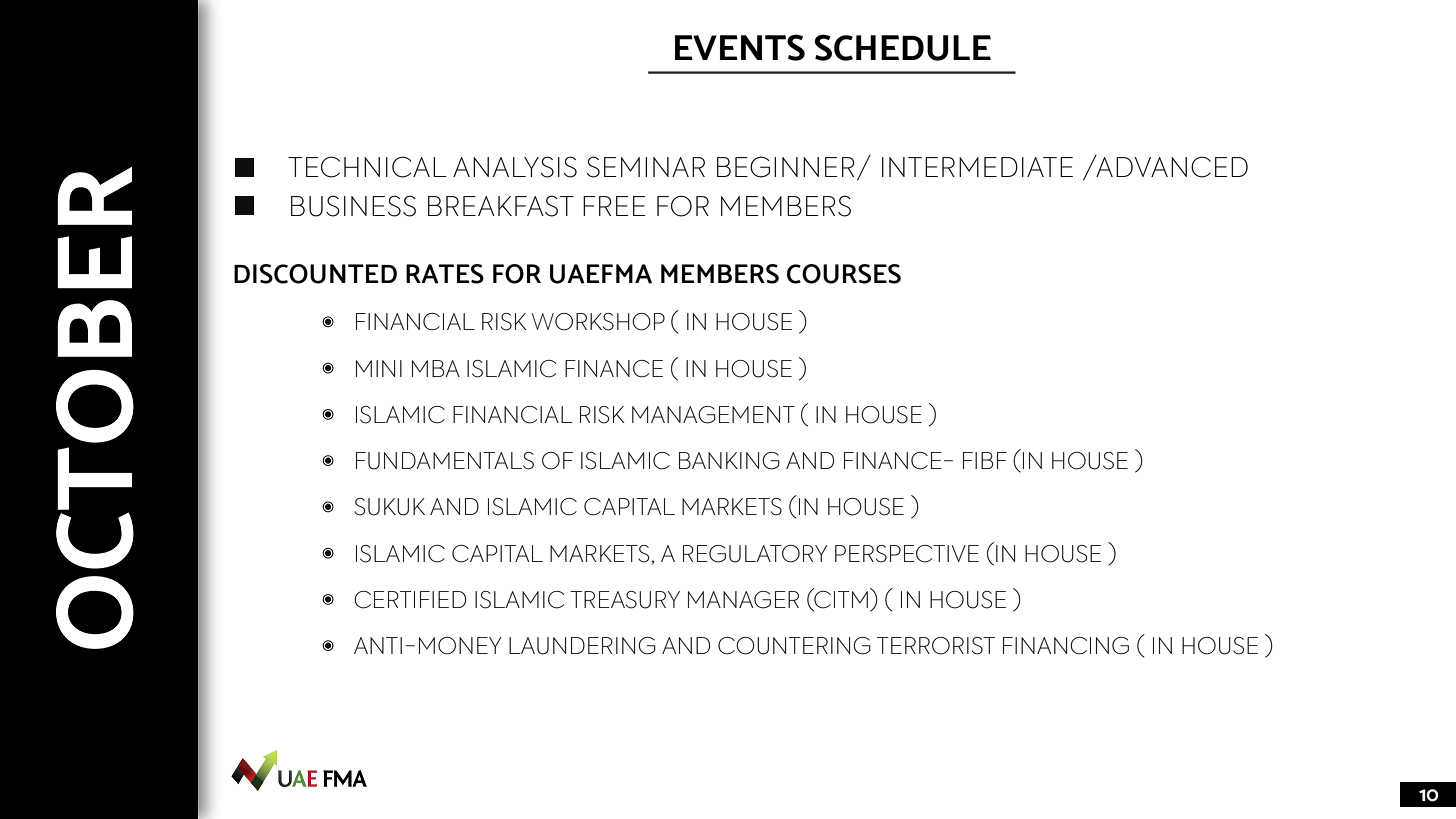 This screenshot has width=1456, height=819. I want to click on TECHNICAL, so click(367, 167).
